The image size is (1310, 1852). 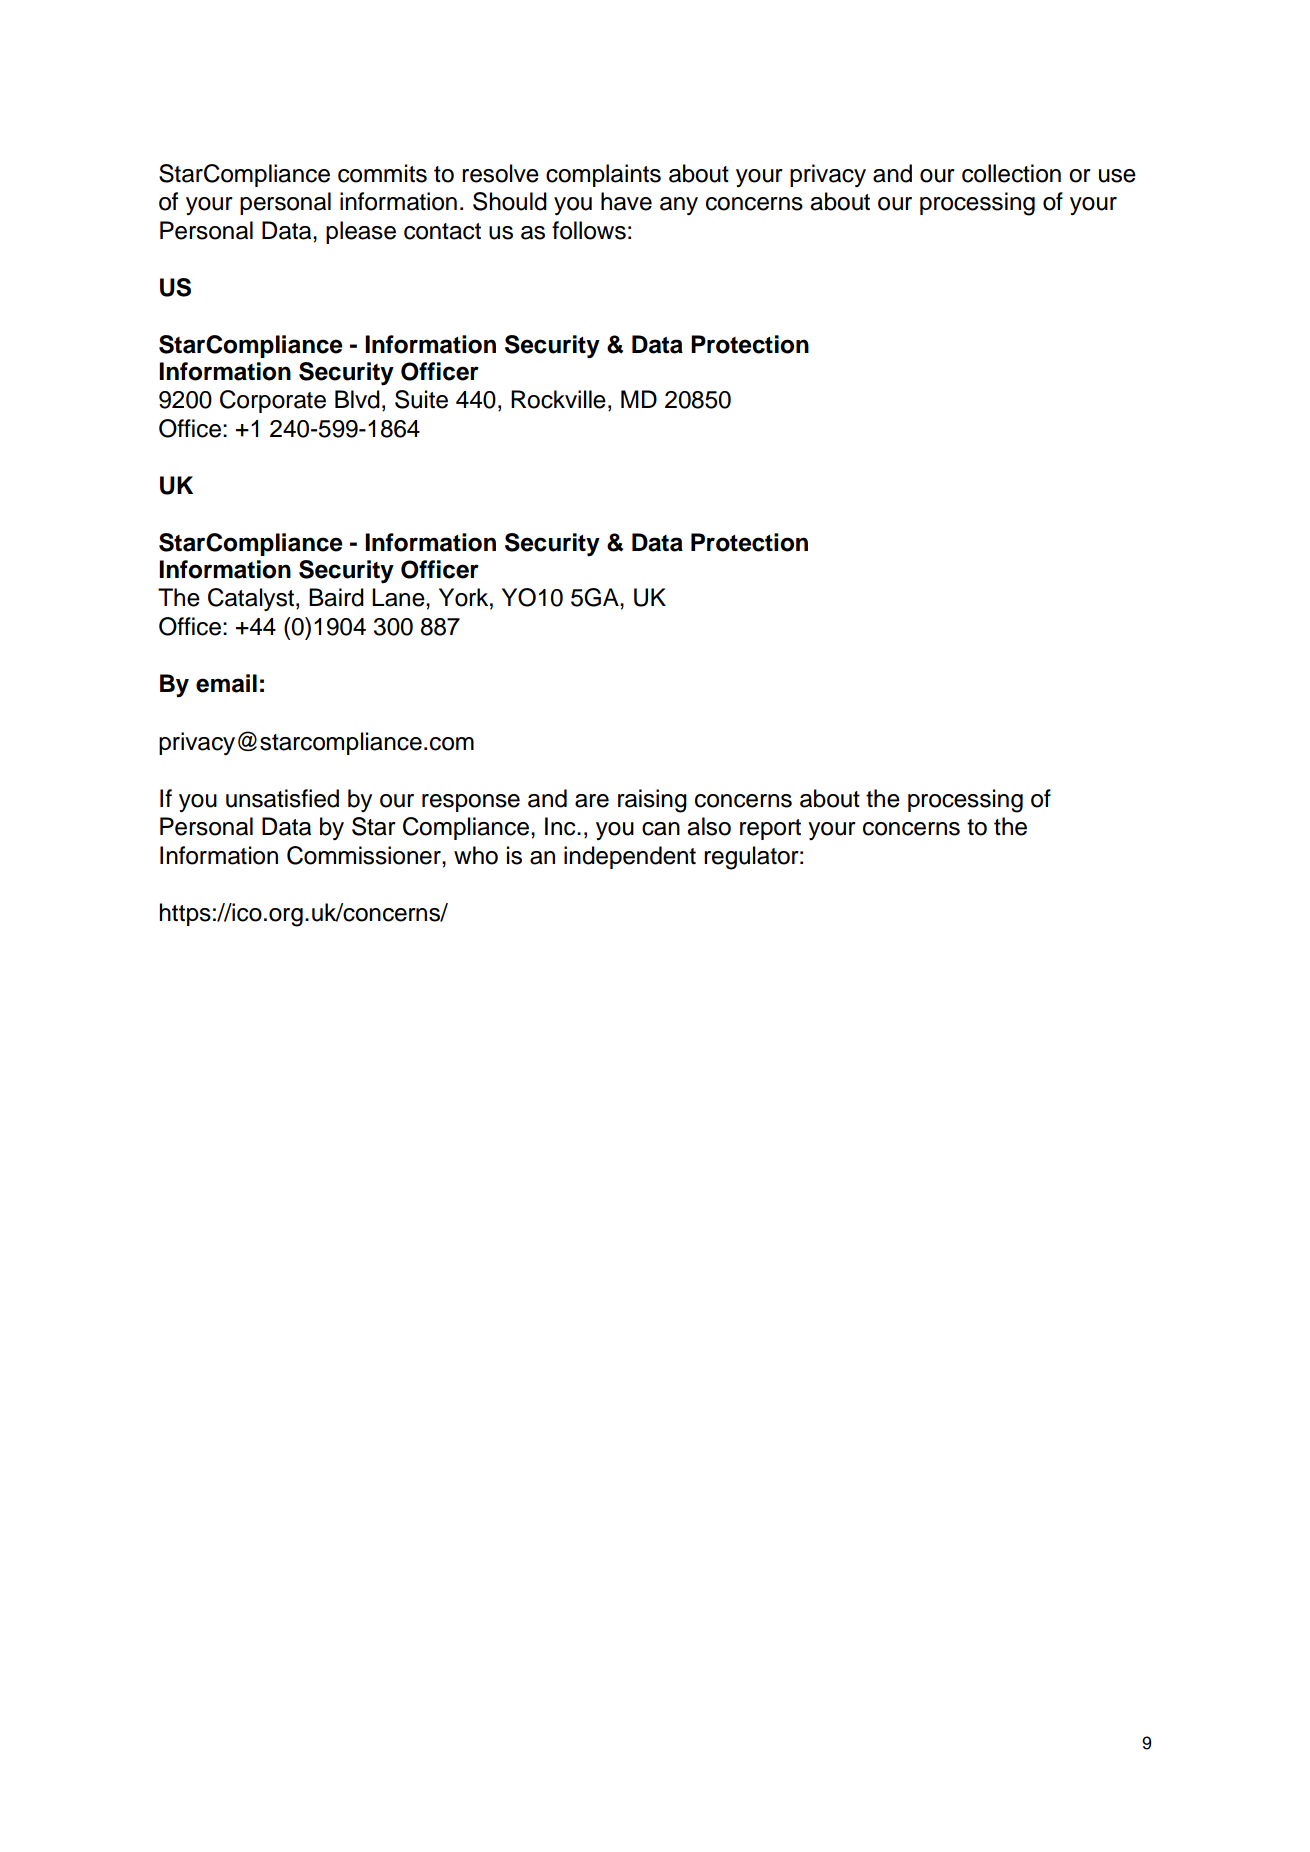 I want to click on Baird, so click(x=336, y=597).
